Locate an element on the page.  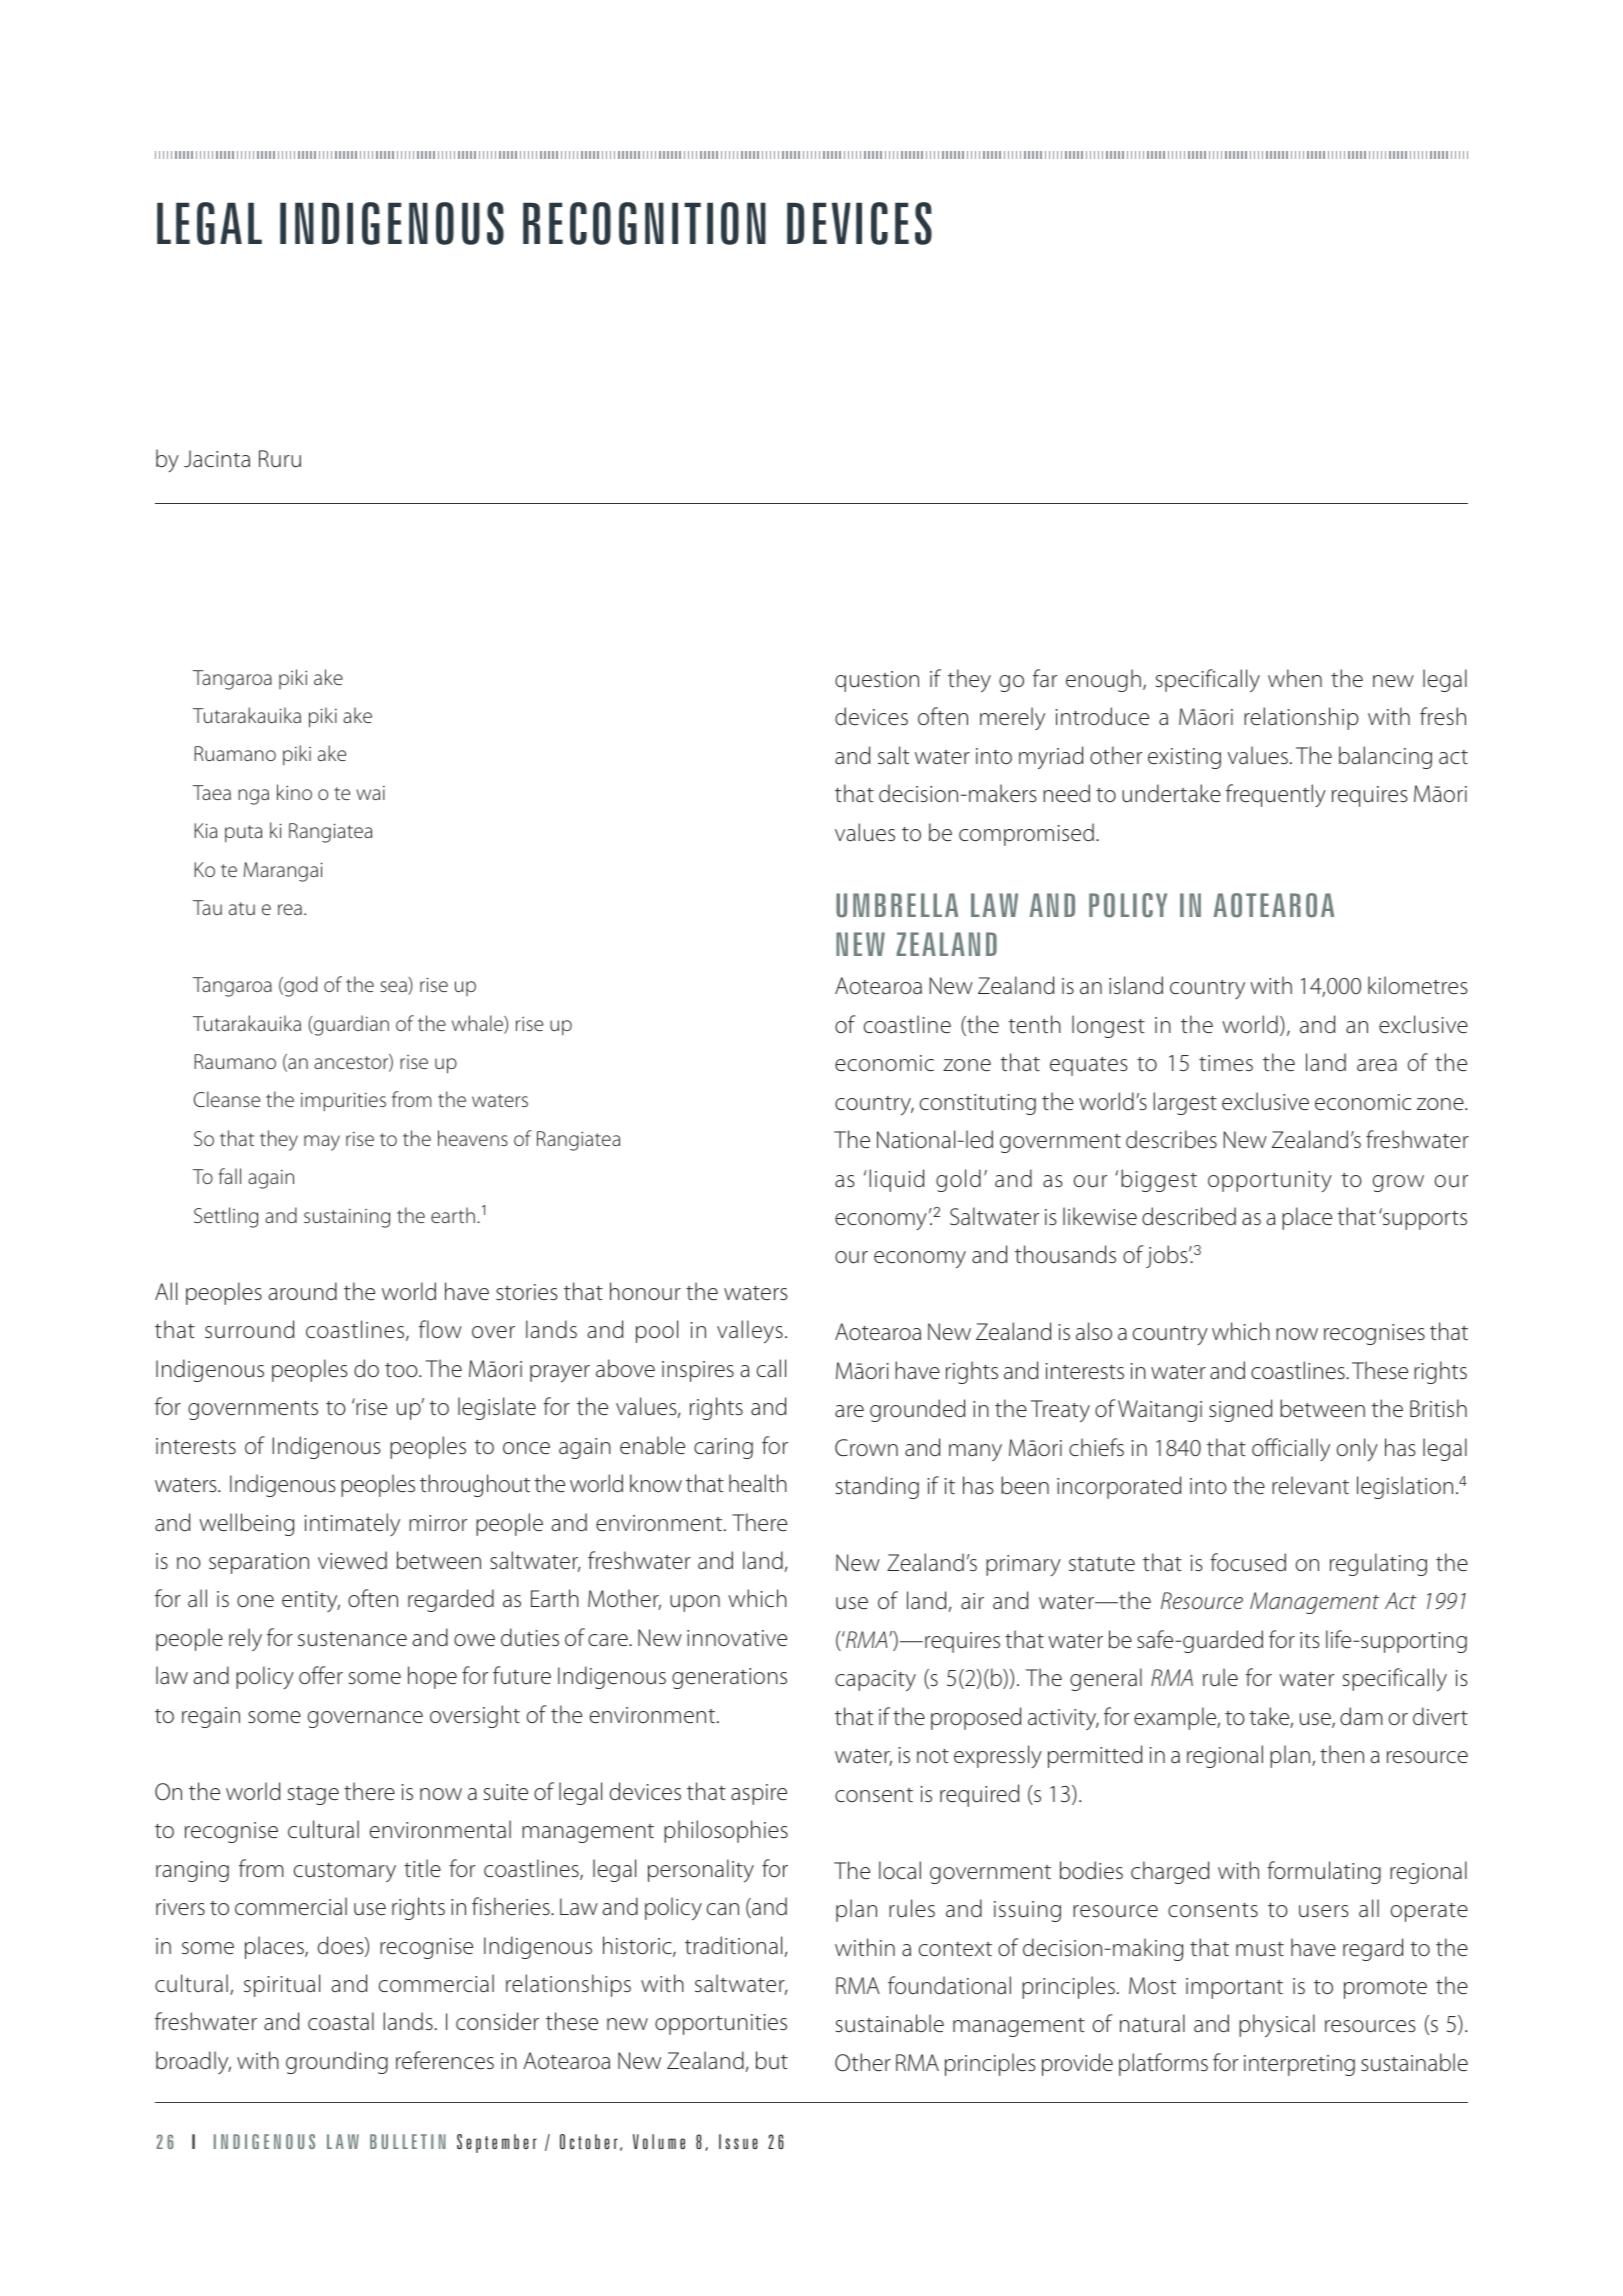
Ruru is located at coordinates (280, 459).
